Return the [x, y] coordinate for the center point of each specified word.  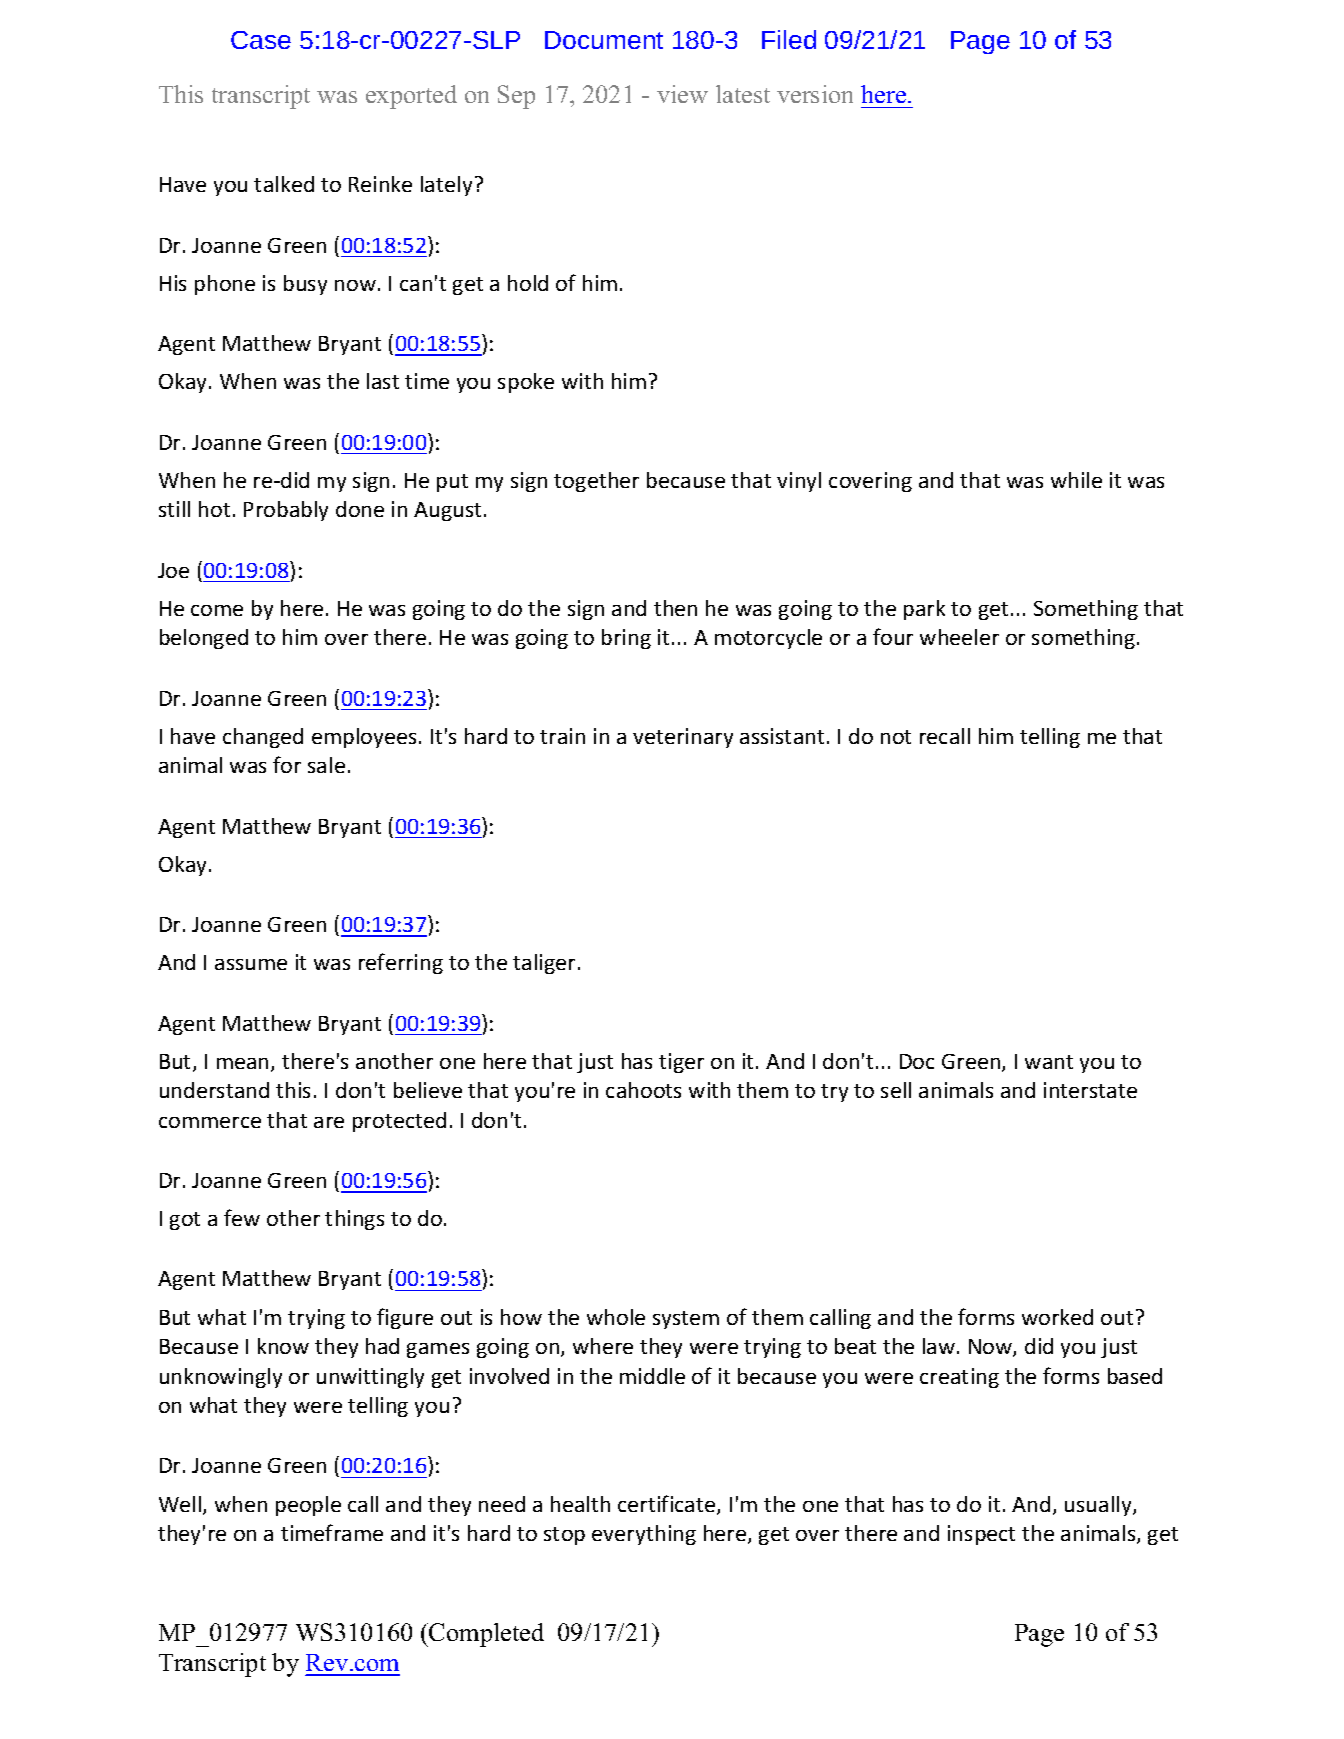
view [682, 94]
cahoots [643, 1090]
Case [261, 40]
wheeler [959, 637]
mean [242, 1063]
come [217, 610]
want [1049, 1062]
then [675, 608]
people [308, 1506]
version [815, 94]
